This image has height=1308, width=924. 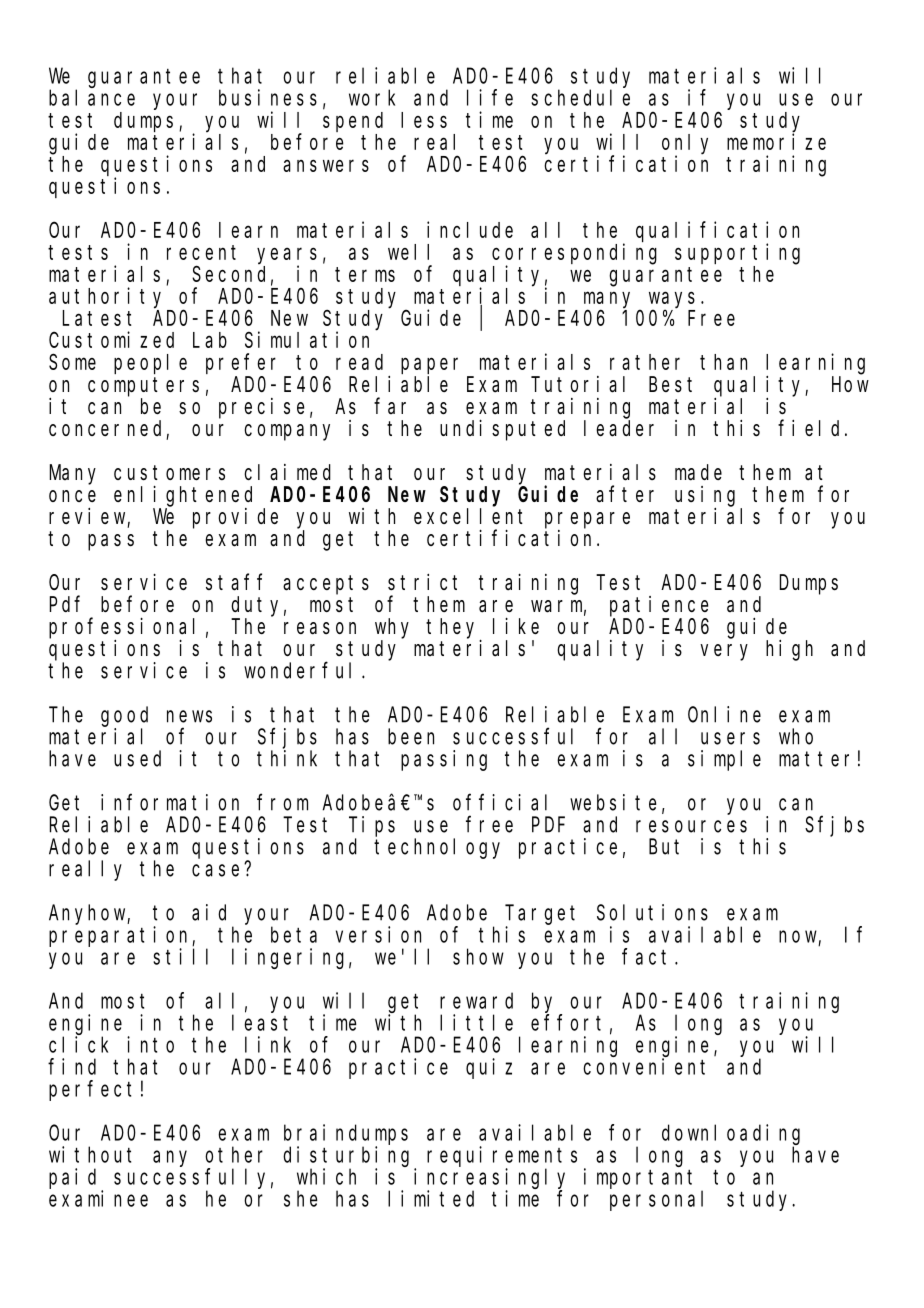 What do you see at coordinates (724, 652) in the image?
I see `very` at bounding box center [724, 652].
